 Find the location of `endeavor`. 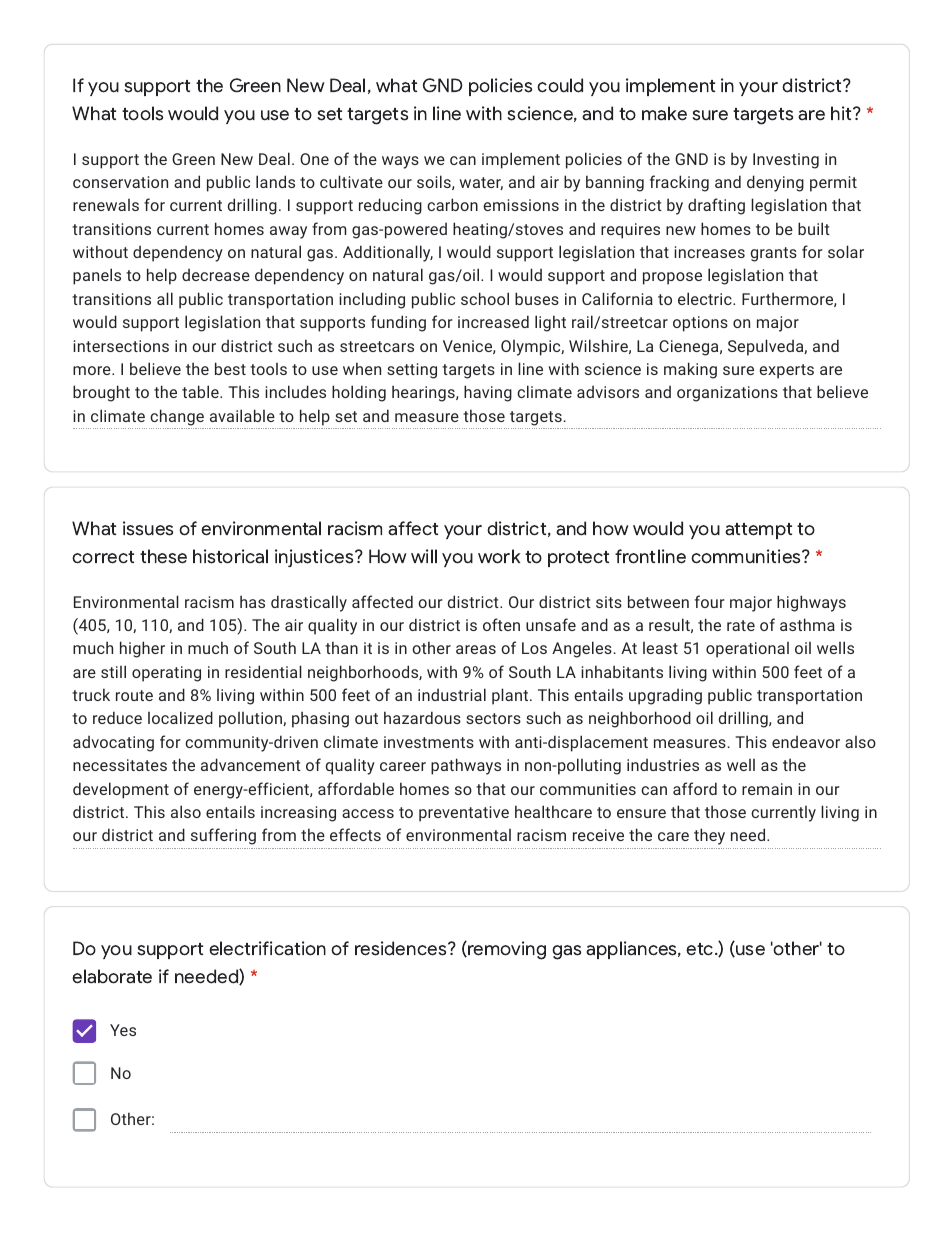

endeavor is located at coordinates (806, 742).
